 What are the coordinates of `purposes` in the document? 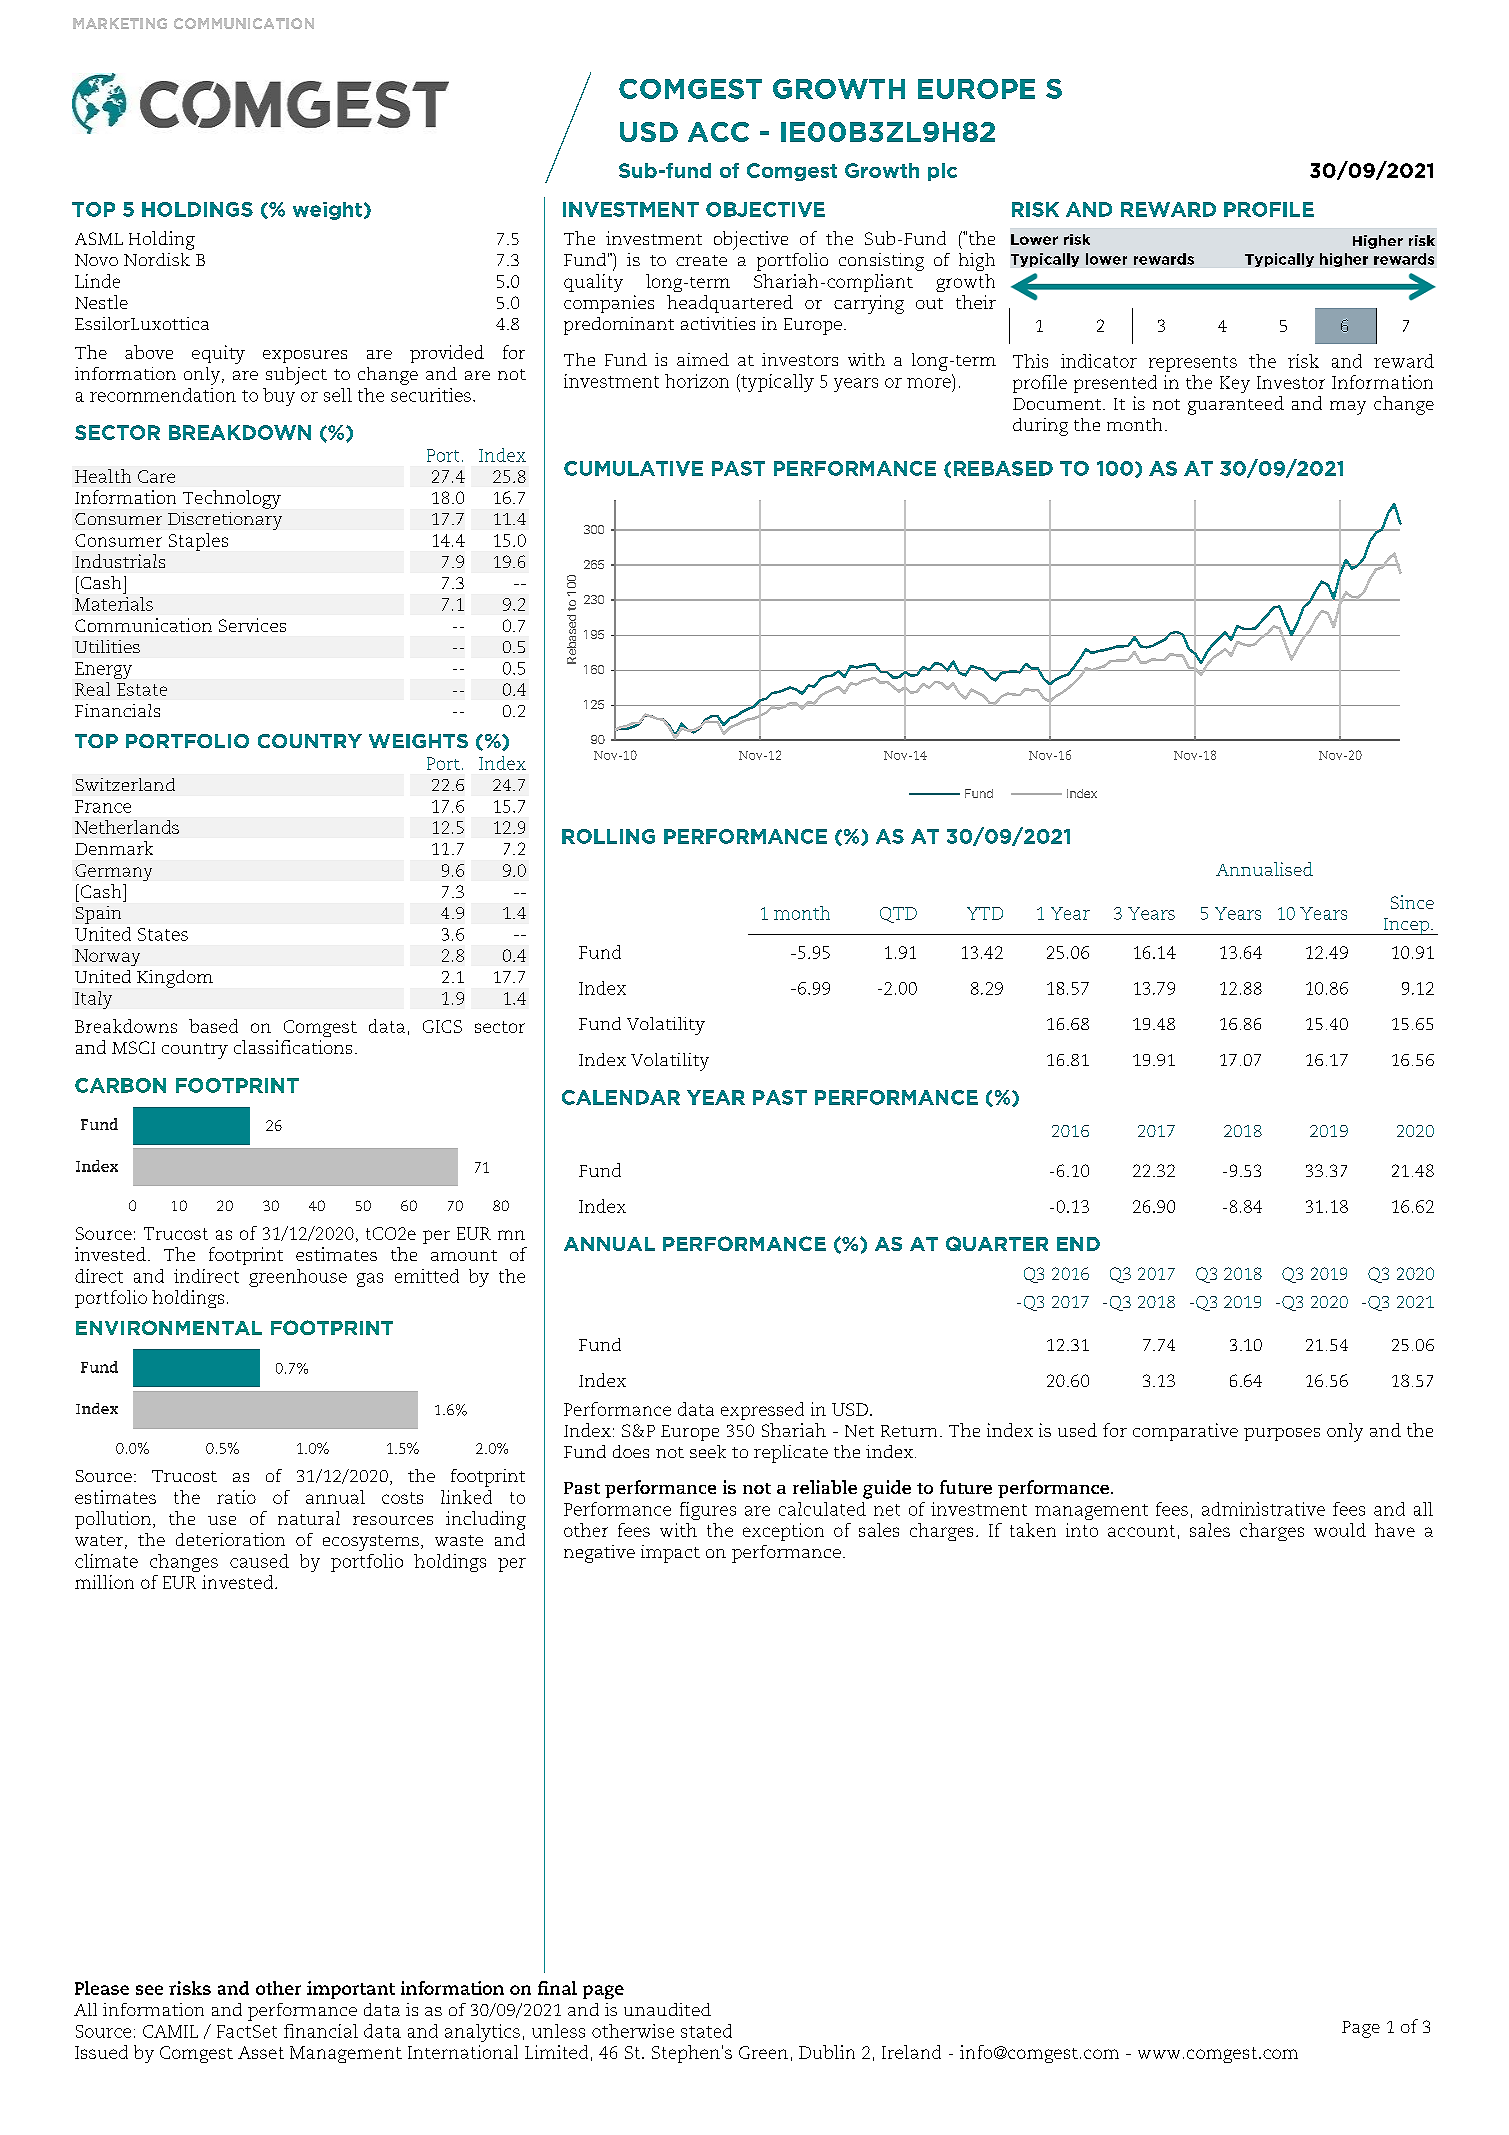 It's located at (1282, 1434).
